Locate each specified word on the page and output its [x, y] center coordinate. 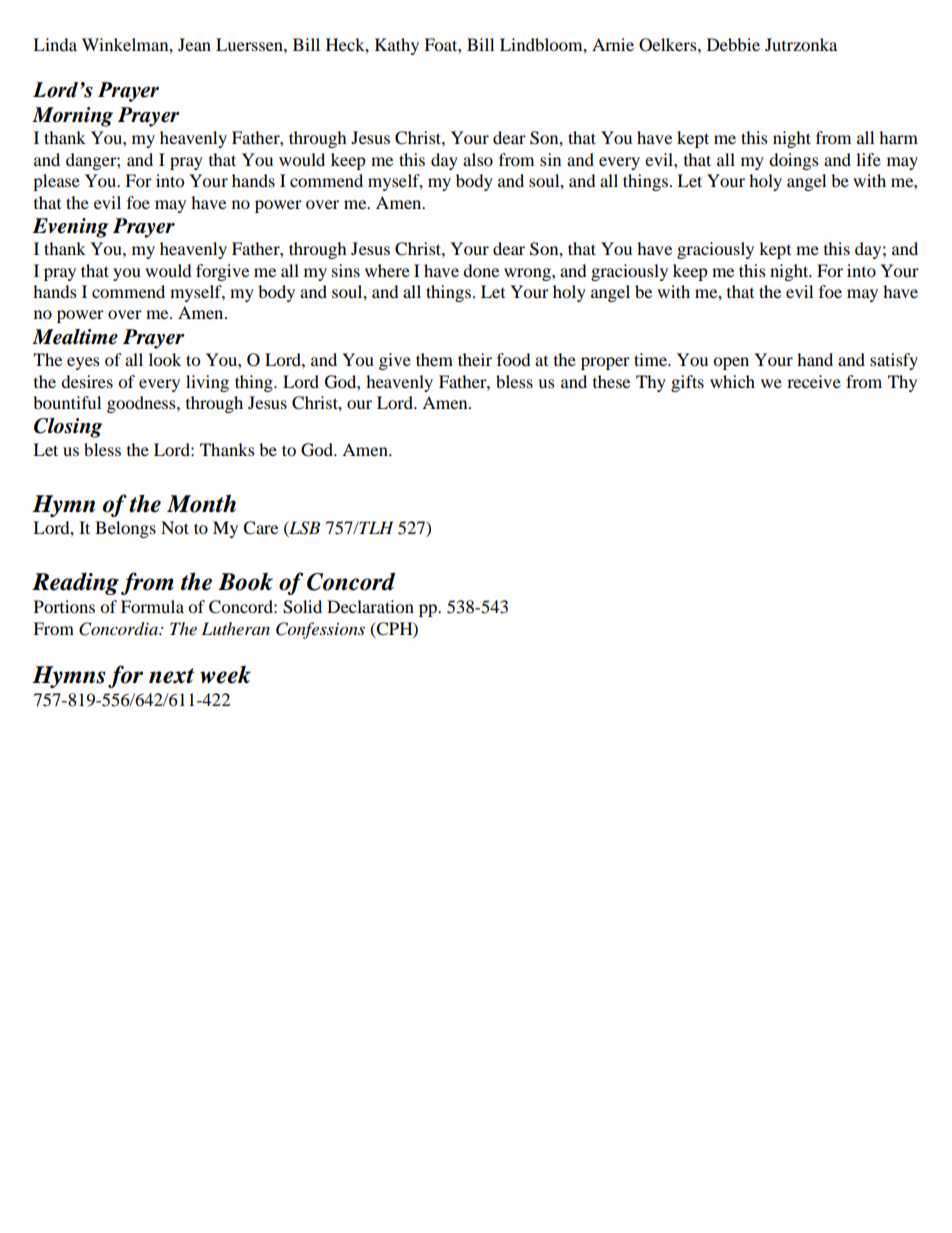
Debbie [733, 44]
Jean [194, 44]
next [171, 676]
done [481, 270]
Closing [68, 428]
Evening [70, 228]
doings [794, 161]
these [611, 381]
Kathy [397, 46]
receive [814, 381]
